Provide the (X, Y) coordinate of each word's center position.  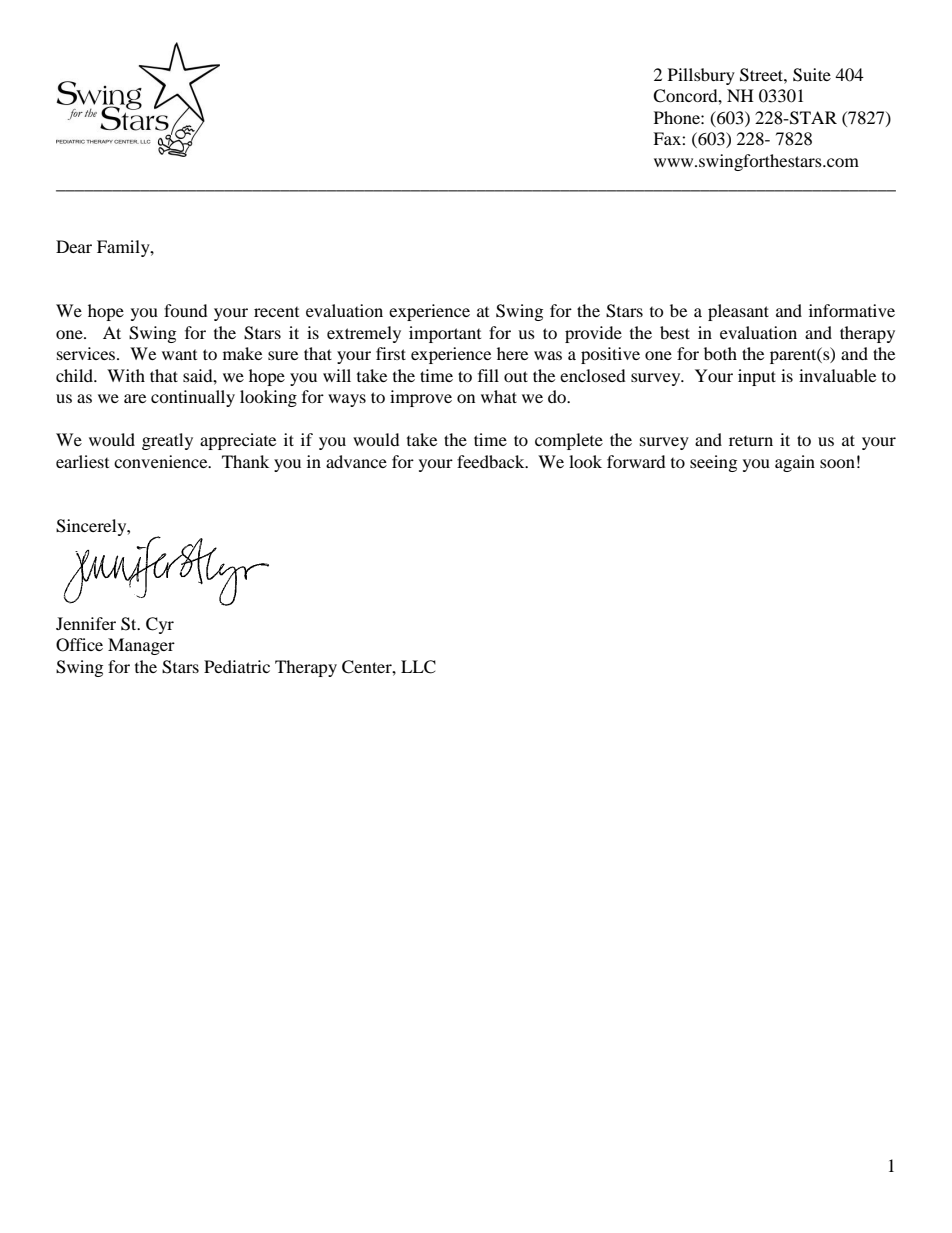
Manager (141, 646)
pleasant (738, 312)
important (445, 334)
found (186, 310)
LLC (418, 667)
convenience (162, 461)
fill (488, 375)
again (795, 463)
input (757, 377)
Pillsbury (701, 76)
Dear (74, 246)
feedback (492, 461)
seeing (713, 463)
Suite (812, 75)
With (126, 375)
